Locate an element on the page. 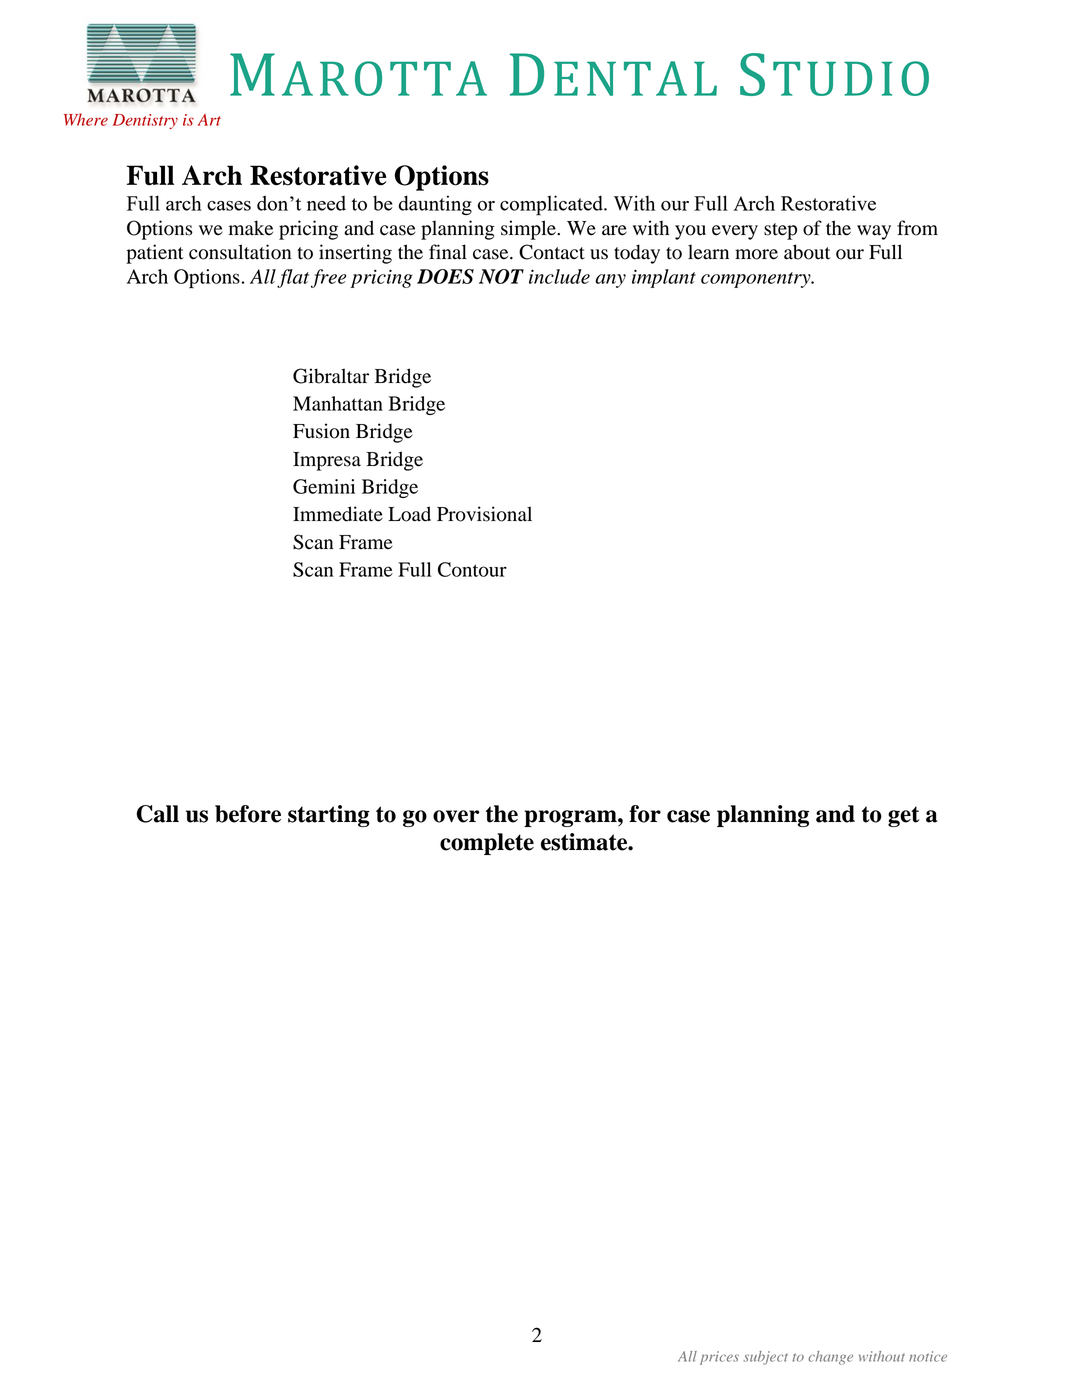 The image size is (1074, 1390). subject is located at coordinates (766, 1358).
